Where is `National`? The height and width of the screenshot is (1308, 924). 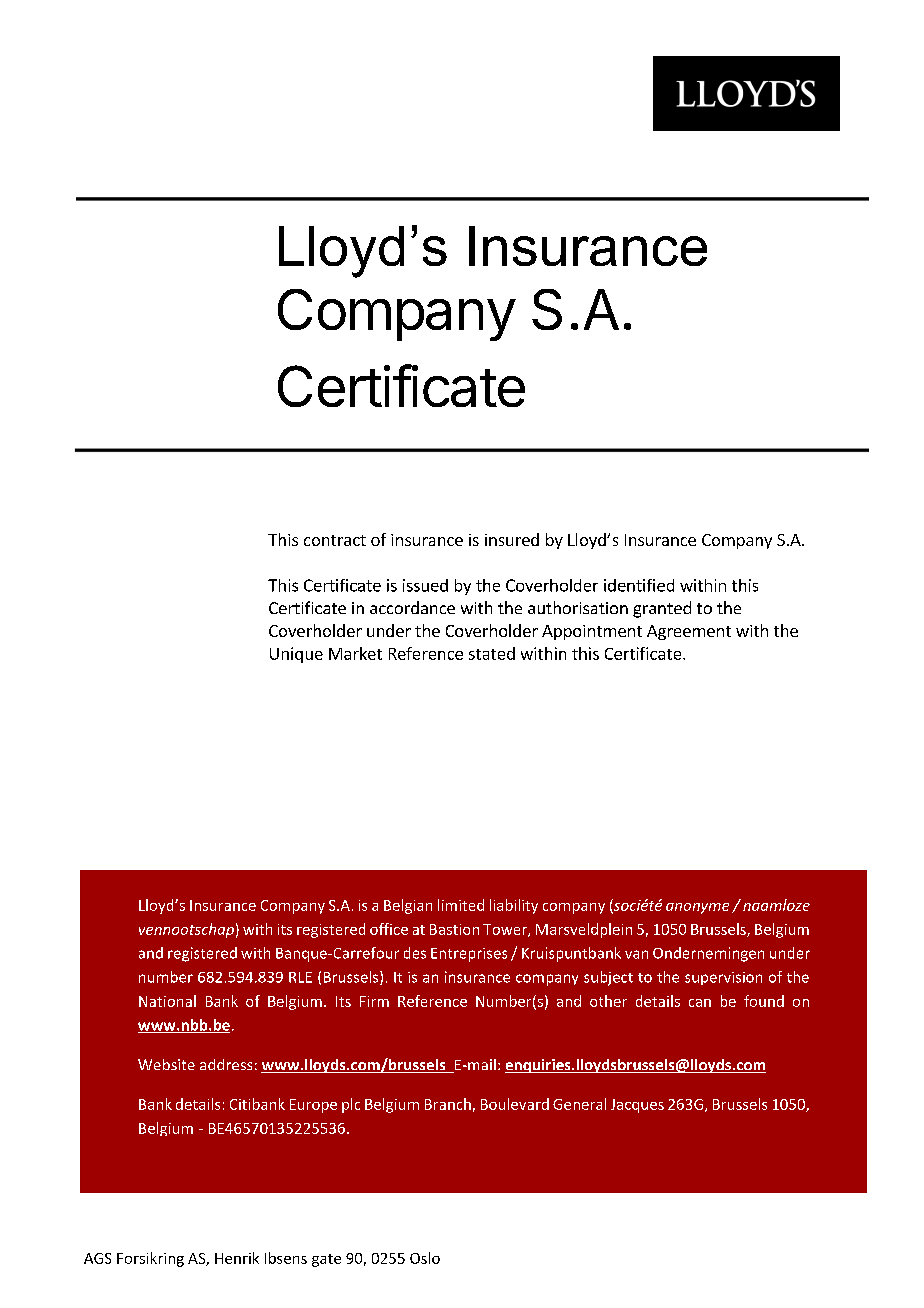
National is located at coordinates (167, 1001).
